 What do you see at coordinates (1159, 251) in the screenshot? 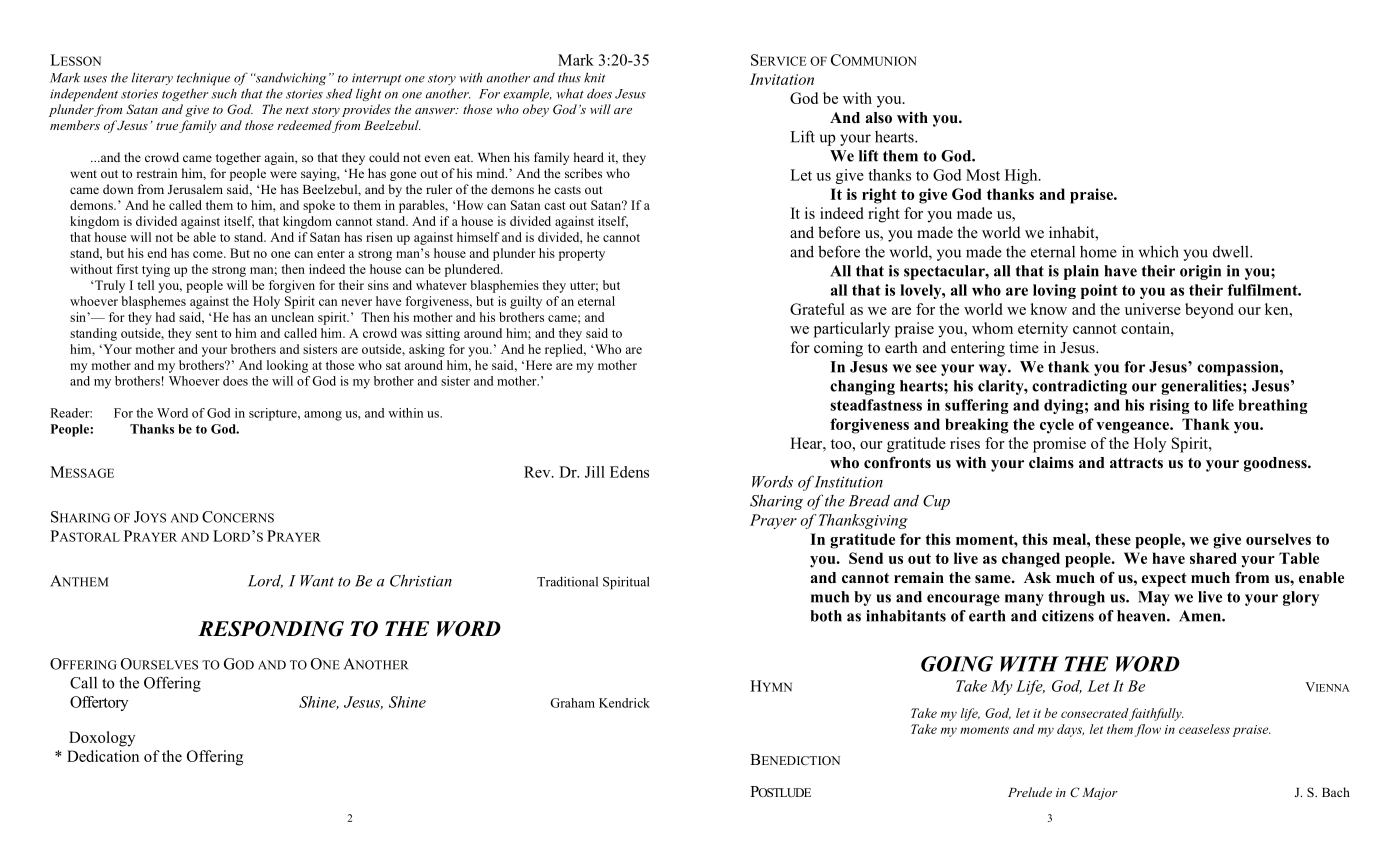
I see `which` at bounding box center [1159, 251].
